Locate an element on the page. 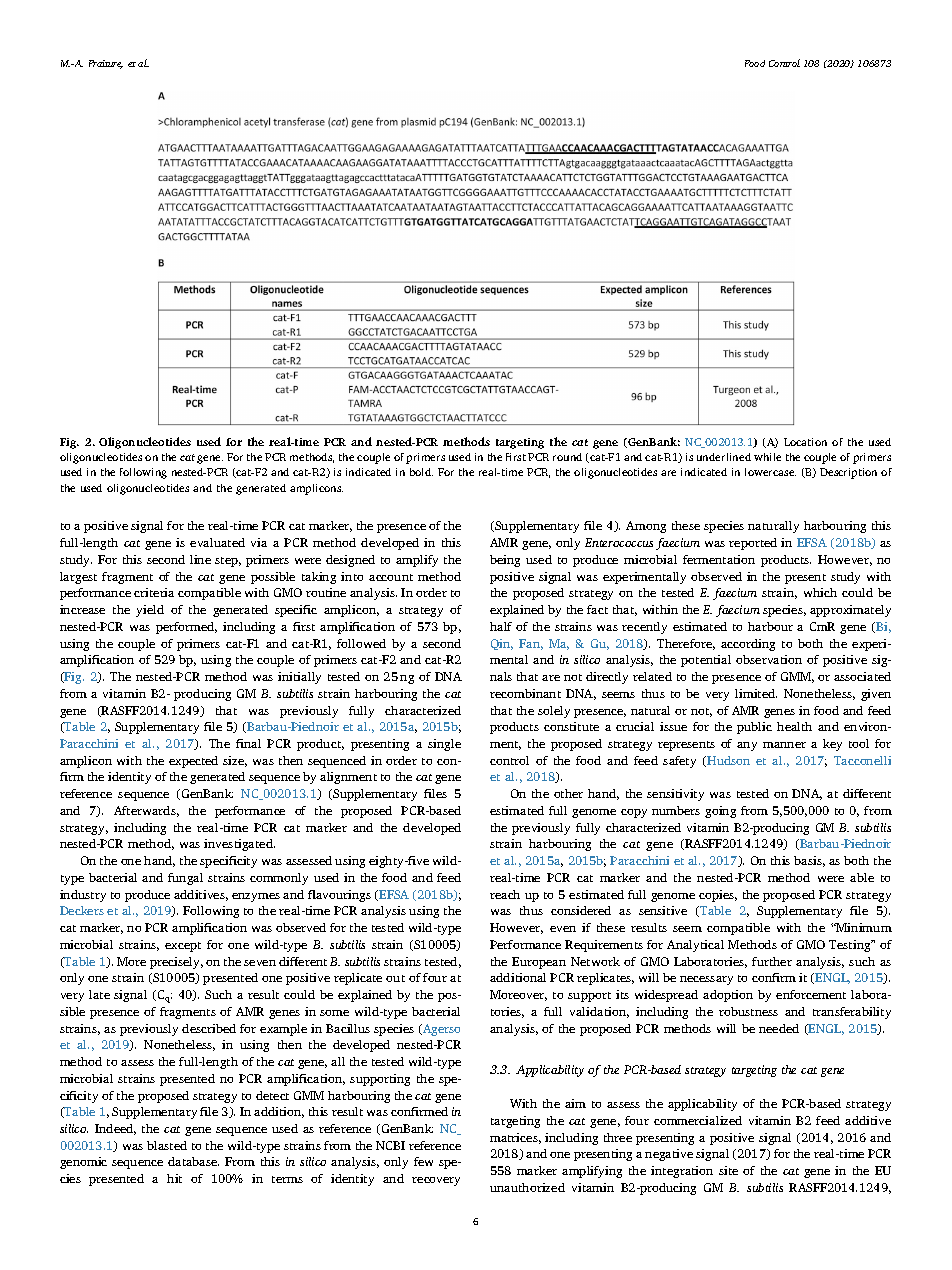 The width and height of the image is (952, 1270). performed is located at coordinates (186, 628).
